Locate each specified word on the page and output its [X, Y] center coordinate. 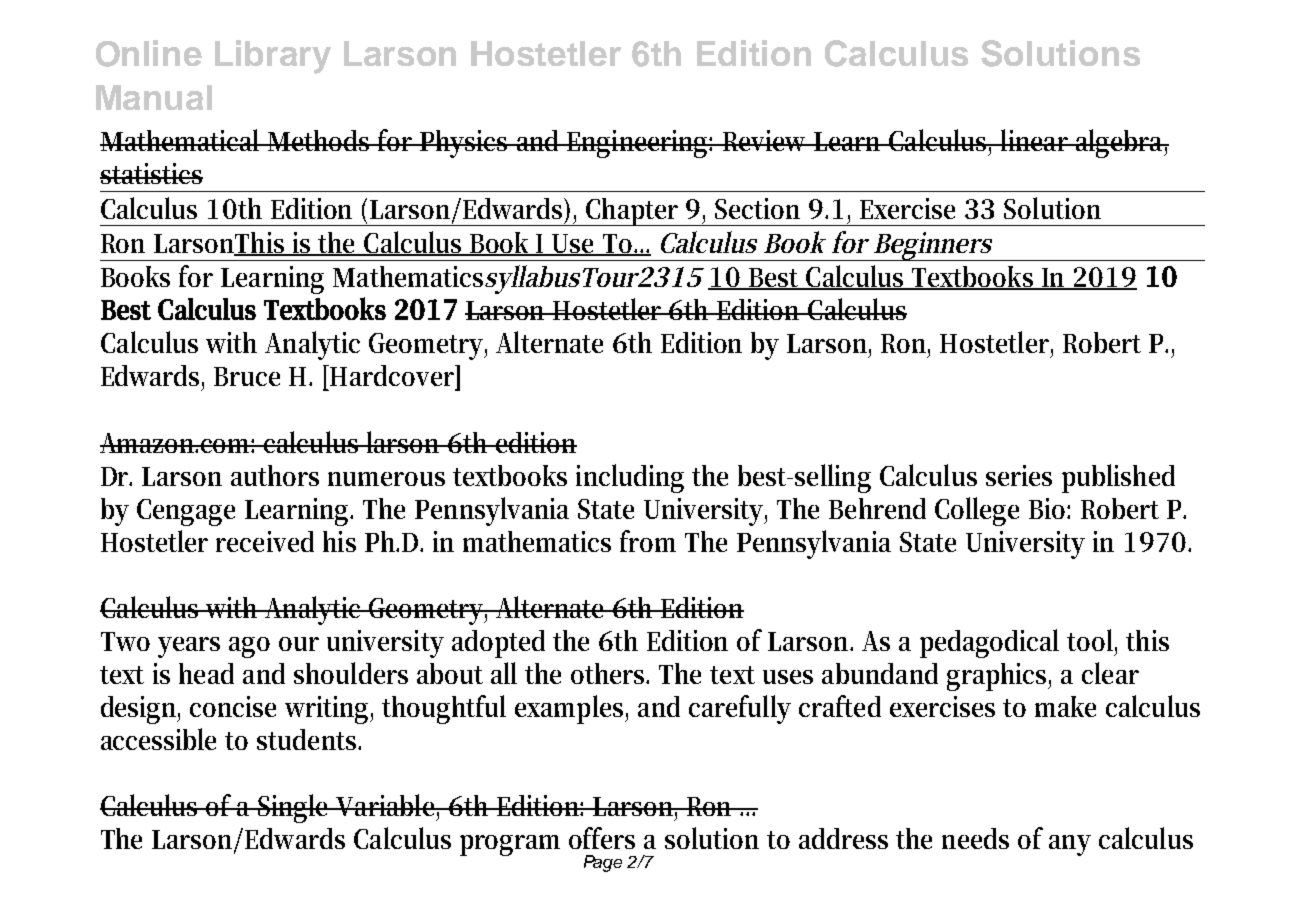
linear [1035, 140]
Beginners [932, 246]
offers [602, 838]
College [977, 511]
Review [765, 140]
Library [273, 57]
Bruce [247, 376]
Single [295, 808]
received [265, 541]
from [648, 541]
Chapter [633, 212]
